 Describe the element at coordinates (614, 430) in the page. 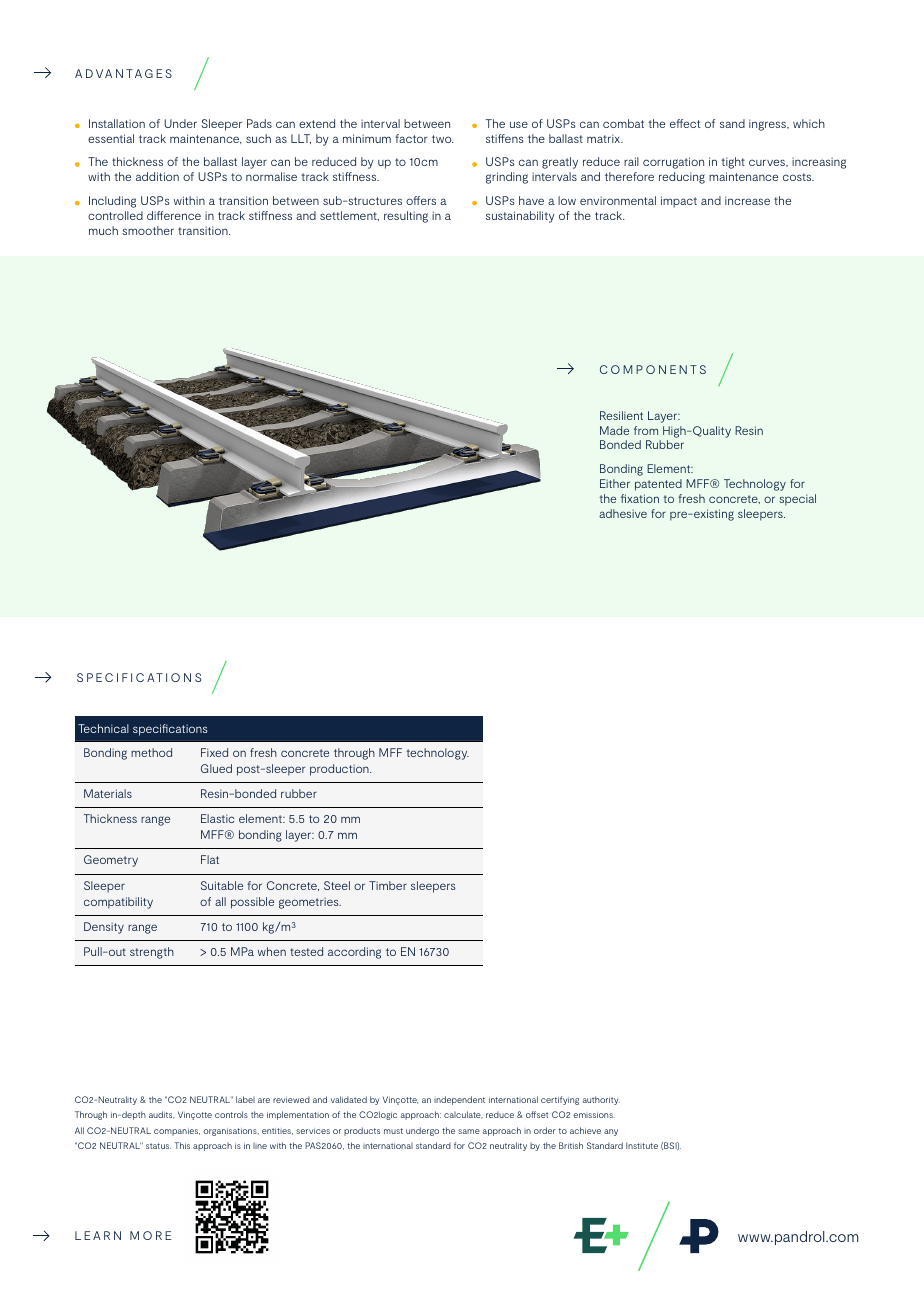

I see `Made` at that location.
